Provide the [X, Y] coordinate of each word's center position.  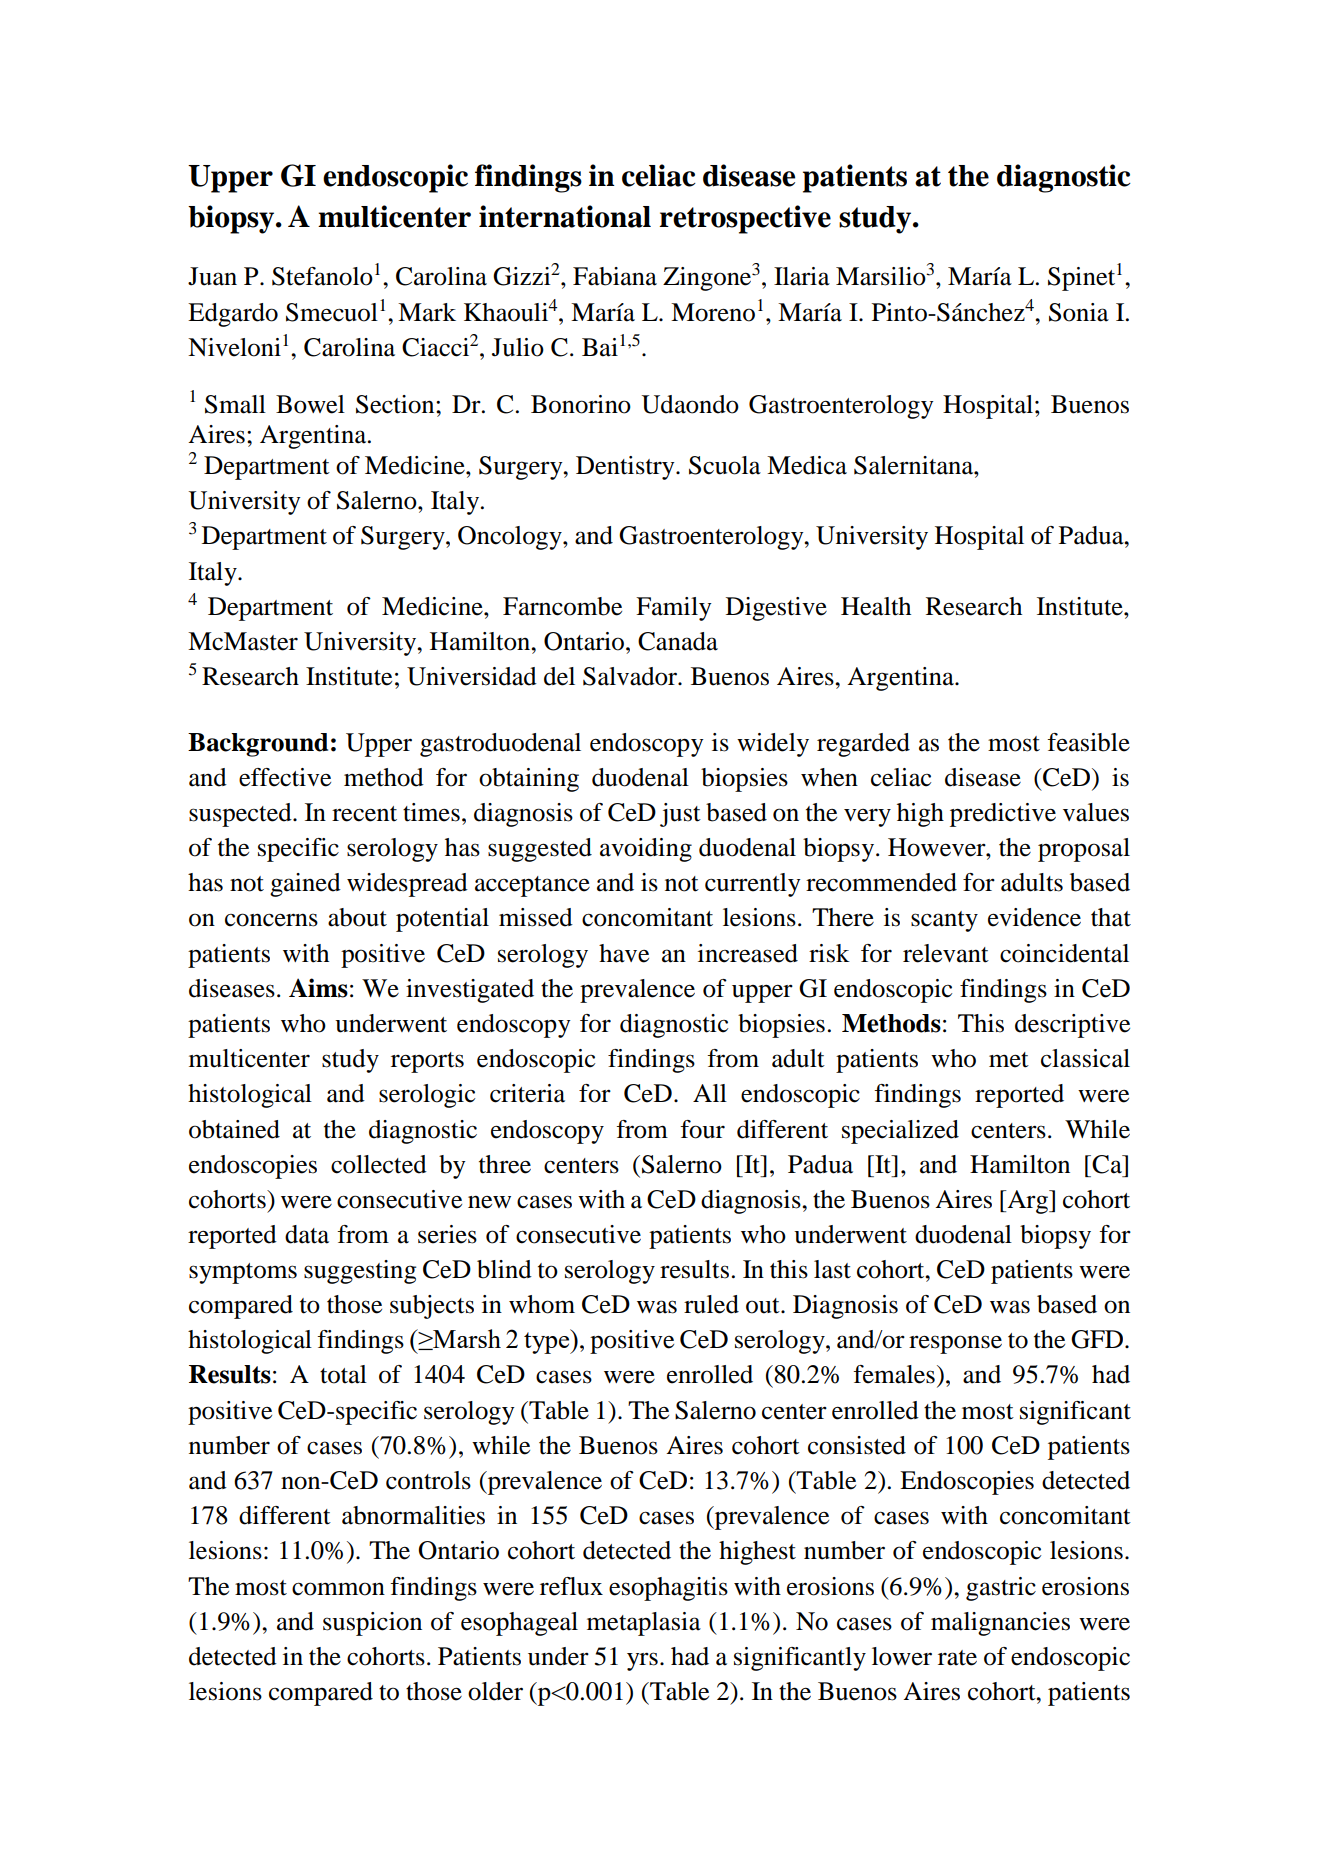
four [702, 1129]
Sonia [1079, 312]
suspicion [372, 1624]
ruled [711, 1304]
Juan [212, 276]
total [343, 1374]
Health [876, 606]
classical [1085, 1058]
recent [364, 814]
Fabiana [615, 276]
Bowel [310, 404]
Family [674, 609]
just [680, 815]
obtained [234, 1129]
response [955, 1344]
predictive [1003, 815]
